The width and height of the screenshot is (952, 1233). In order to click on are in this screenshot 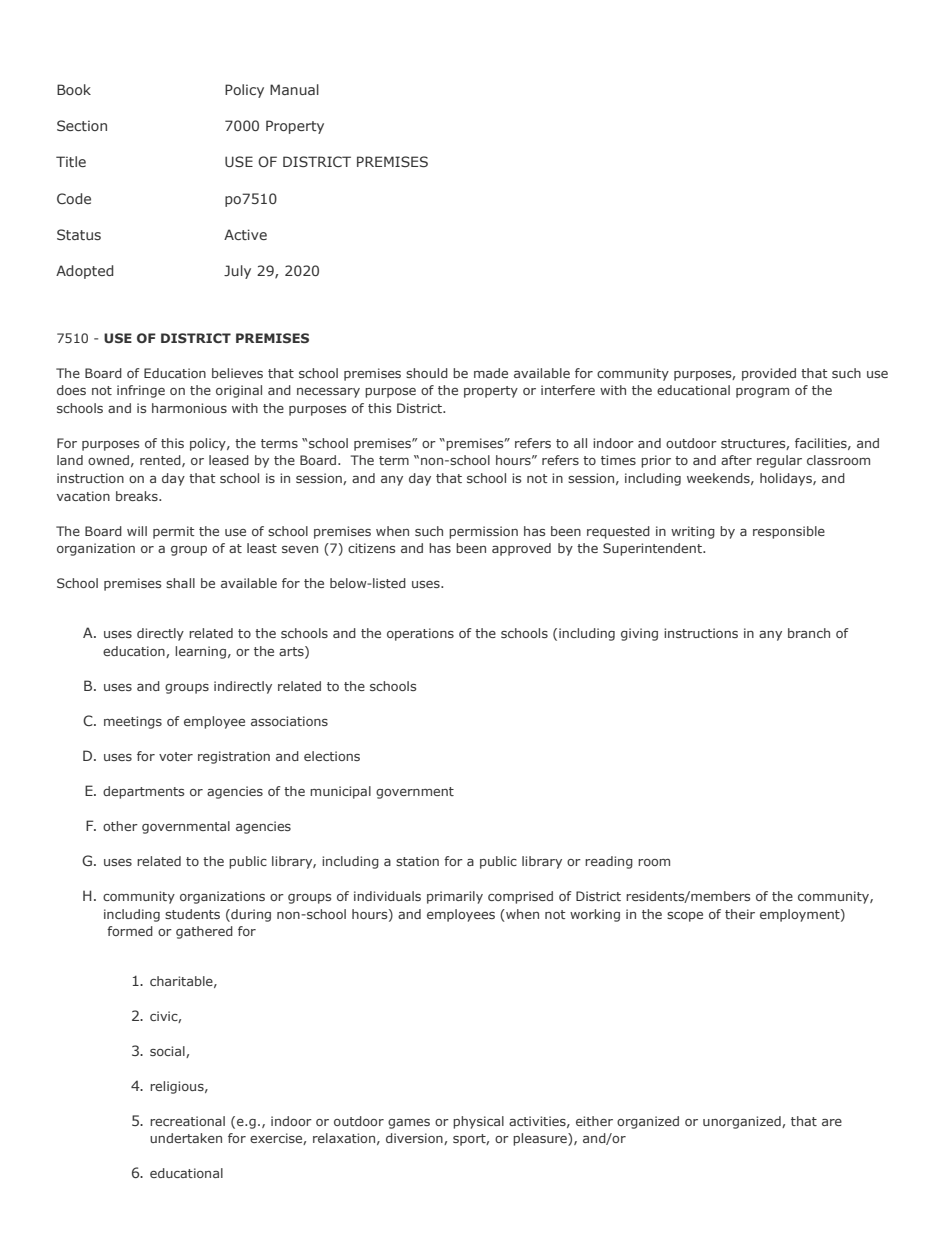, I will do `click(832, 1122)`.
